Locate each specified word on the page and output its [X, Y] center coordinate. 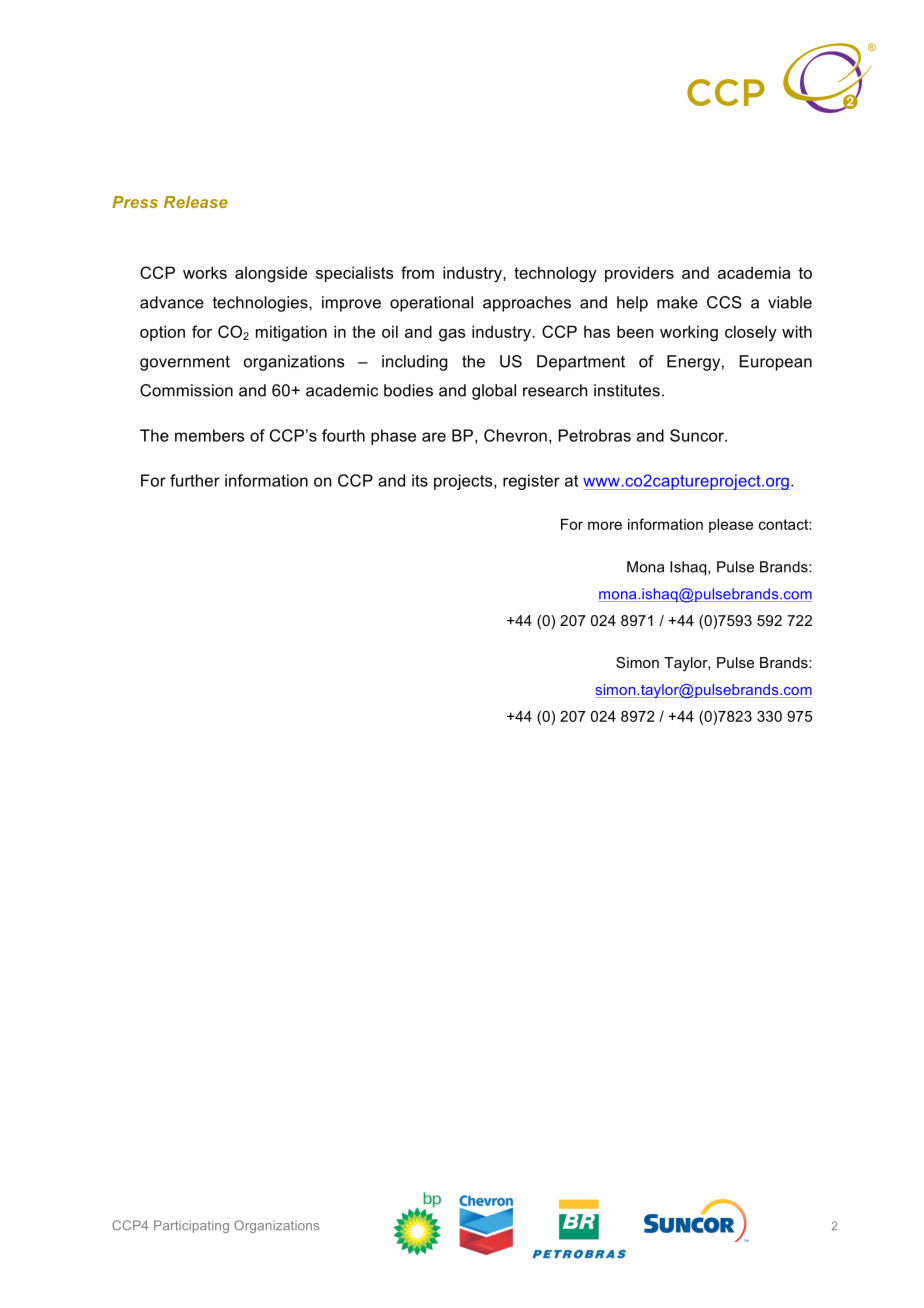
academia [754, 272]
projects [464, 482]
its [420, 480]
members [209, 435]
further [195, 480]
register [531, 482]
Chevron [515, 435]
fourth [343, 435]
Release [196, 202]
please [731, 526]
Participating [191, 1226]
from [417, 272]
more [605, 525]
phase [393, 437]
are [434, 437]
